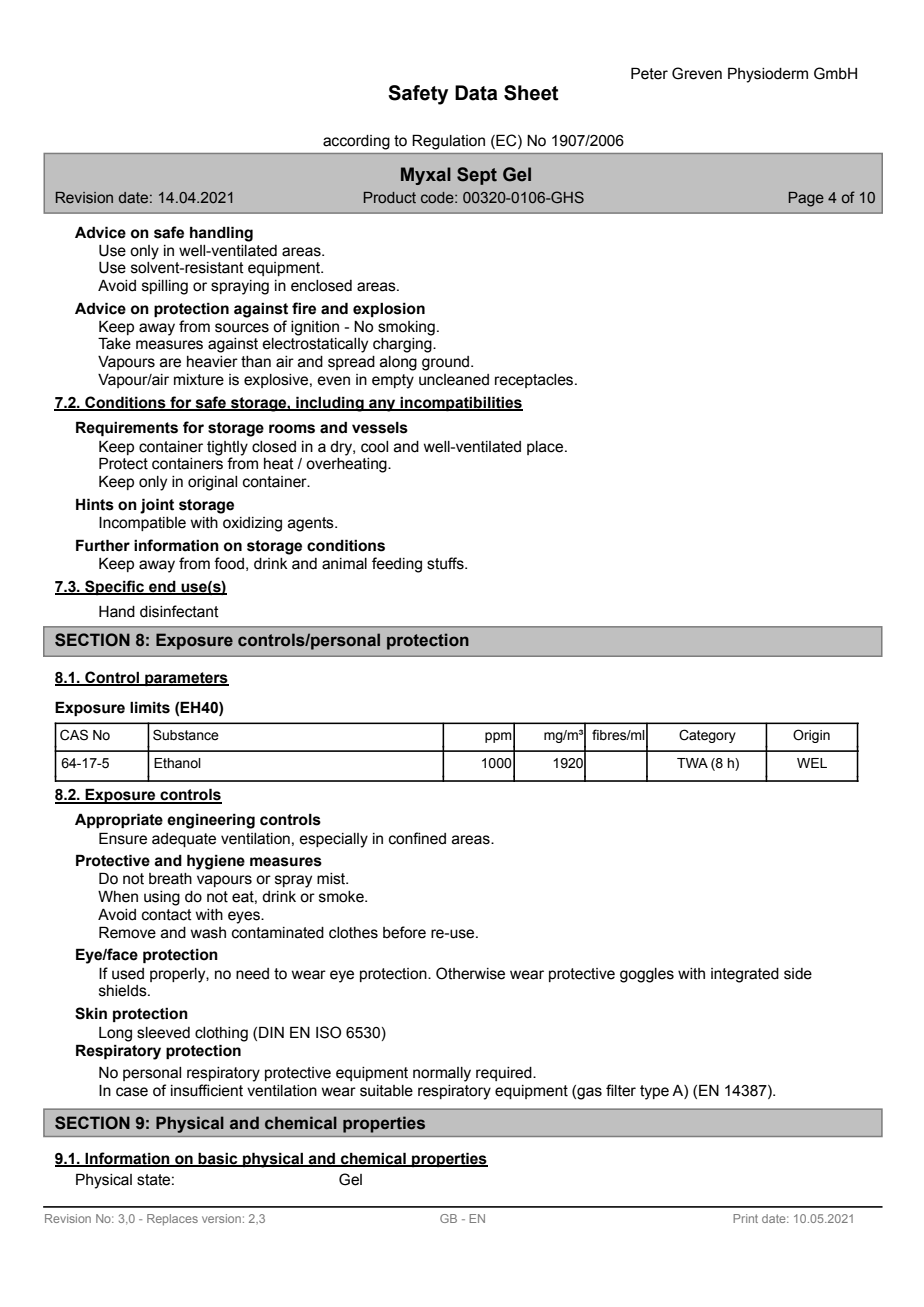  Describe the element at coordinates (157, 506) in the page. I see `joint` at that location.
